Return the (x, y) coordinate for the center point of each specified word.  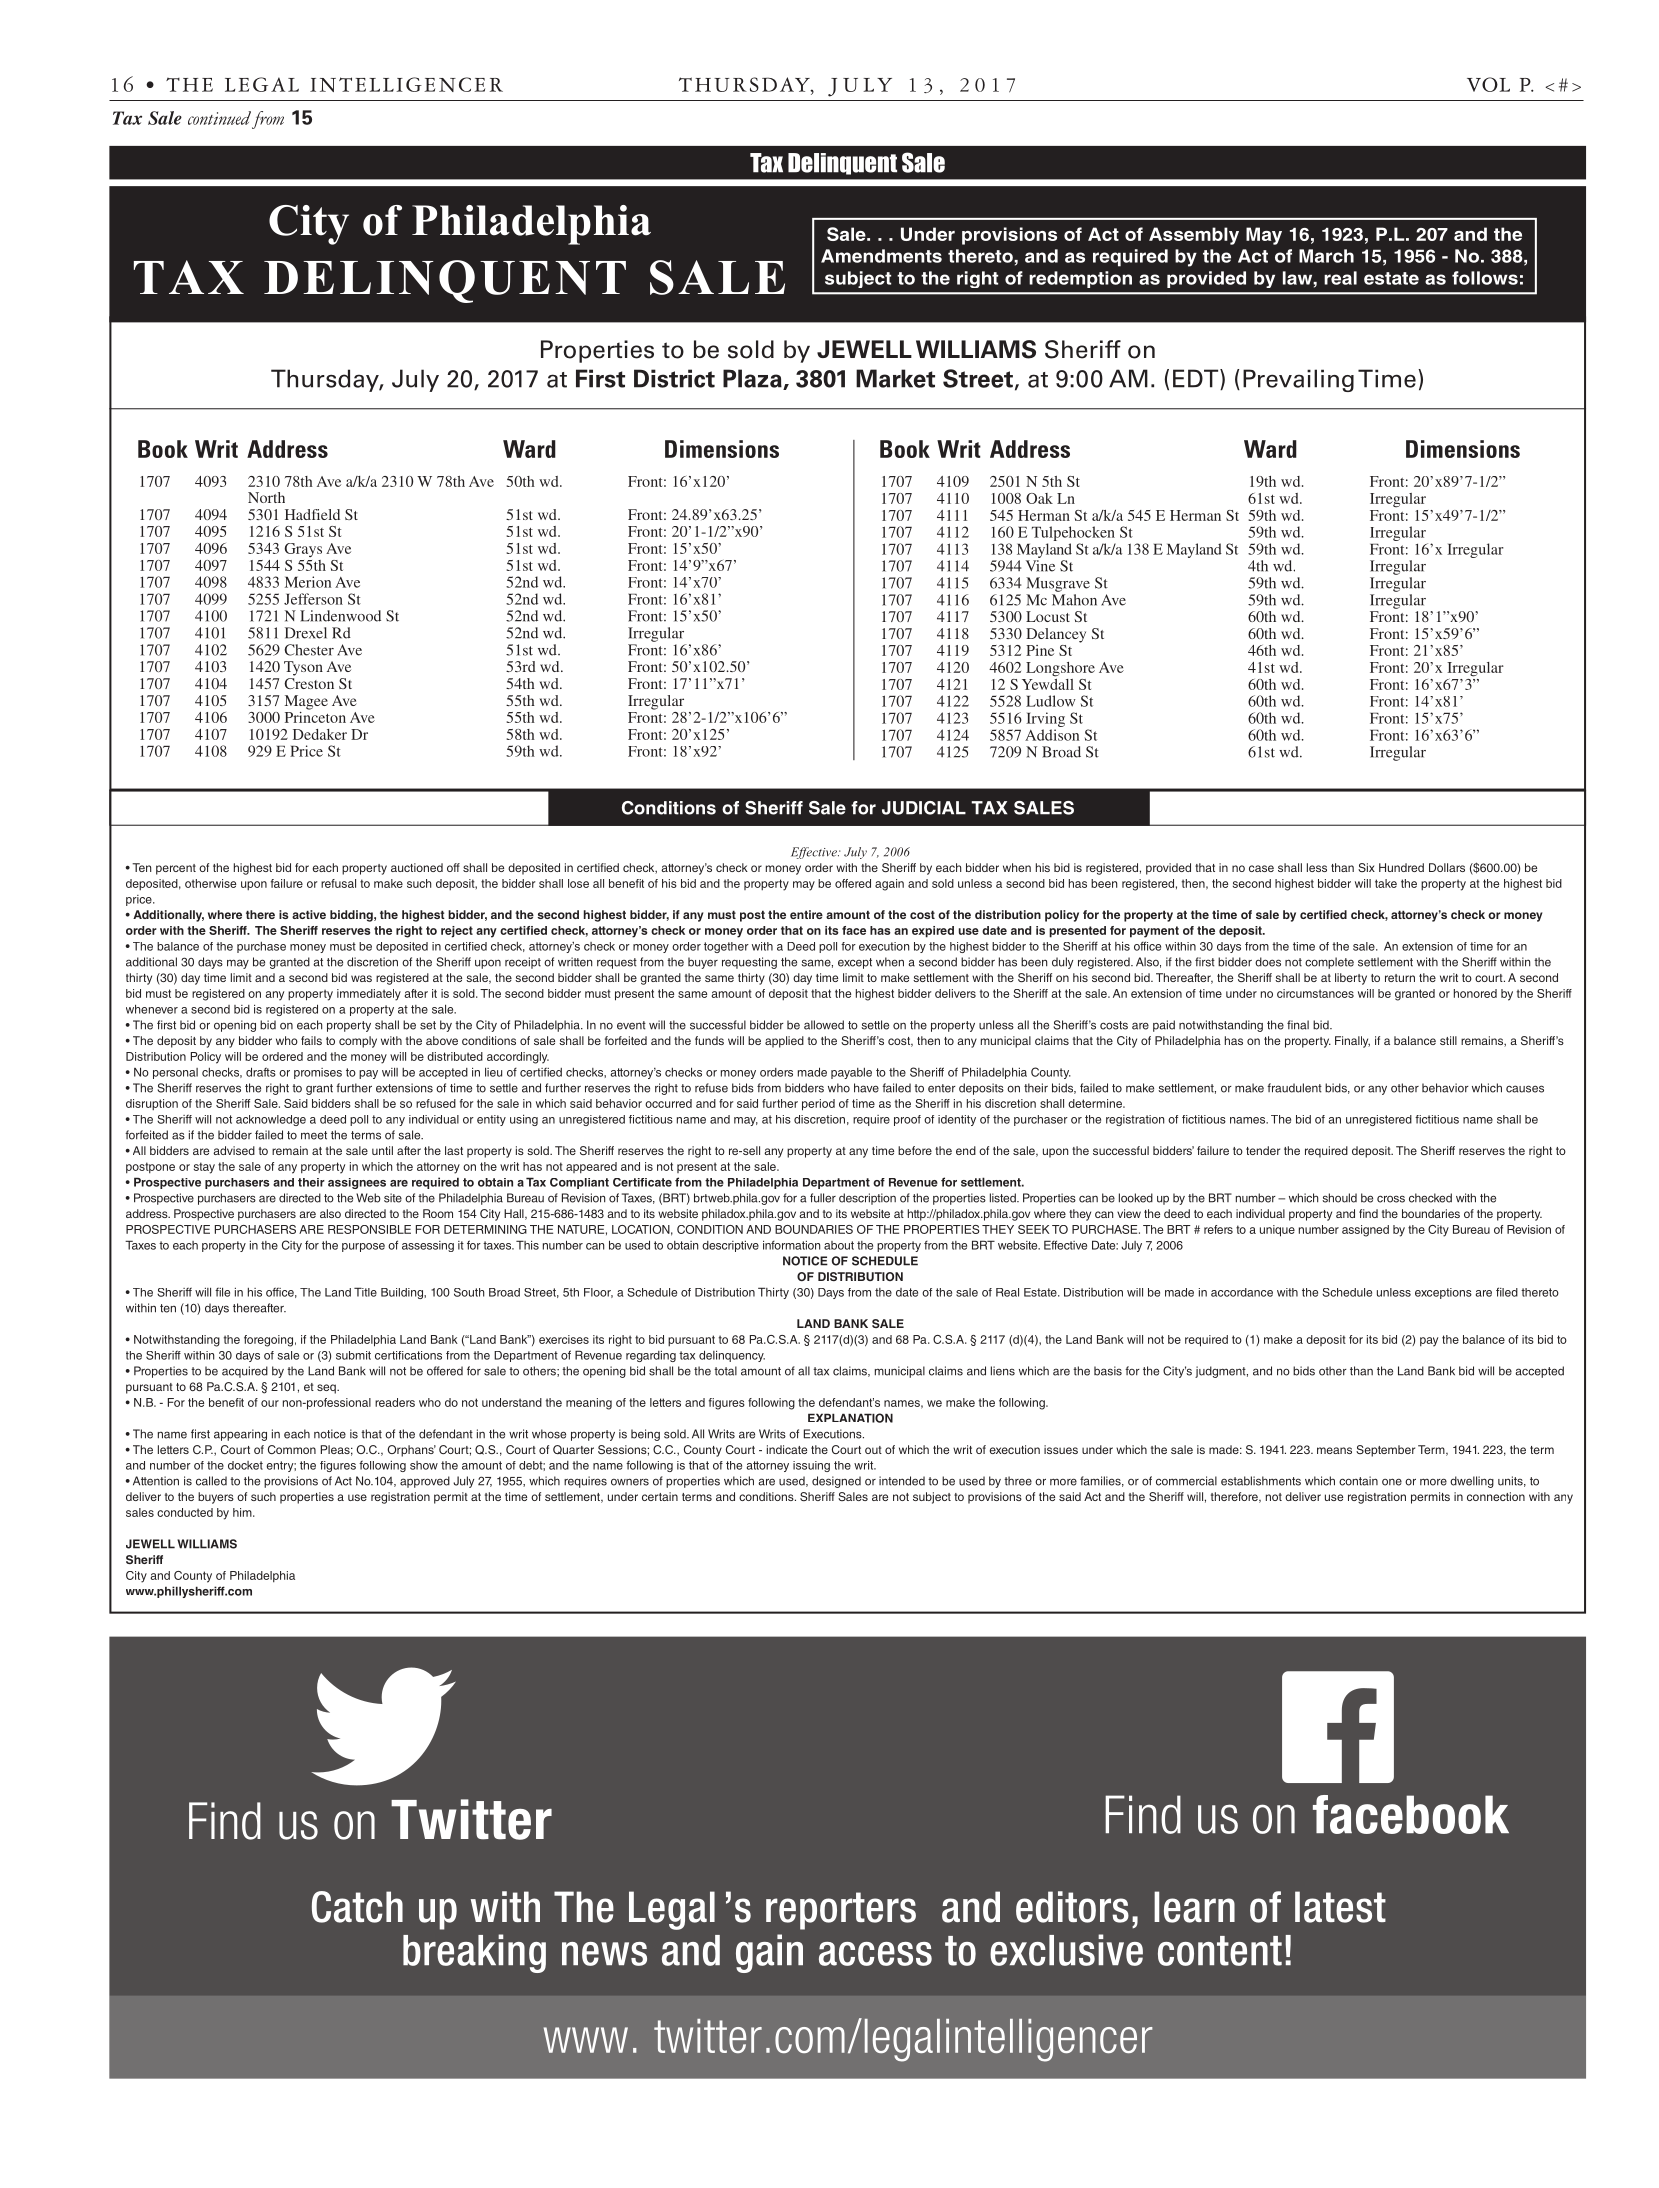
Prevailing (1298, 380)
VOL (1488, 84)
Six (1366, 867)
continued (219, 118)
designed (836, 1482)
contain (1358, 1481)
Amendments (881, 256)
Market (895, 378)
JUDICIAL (924, 808)
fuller (823, 1198)
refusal (338, 883)
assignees (357, 1183)
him (243, 1512)
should (1339, 1198)
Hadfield (312, 514)
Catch (357, 1907)
